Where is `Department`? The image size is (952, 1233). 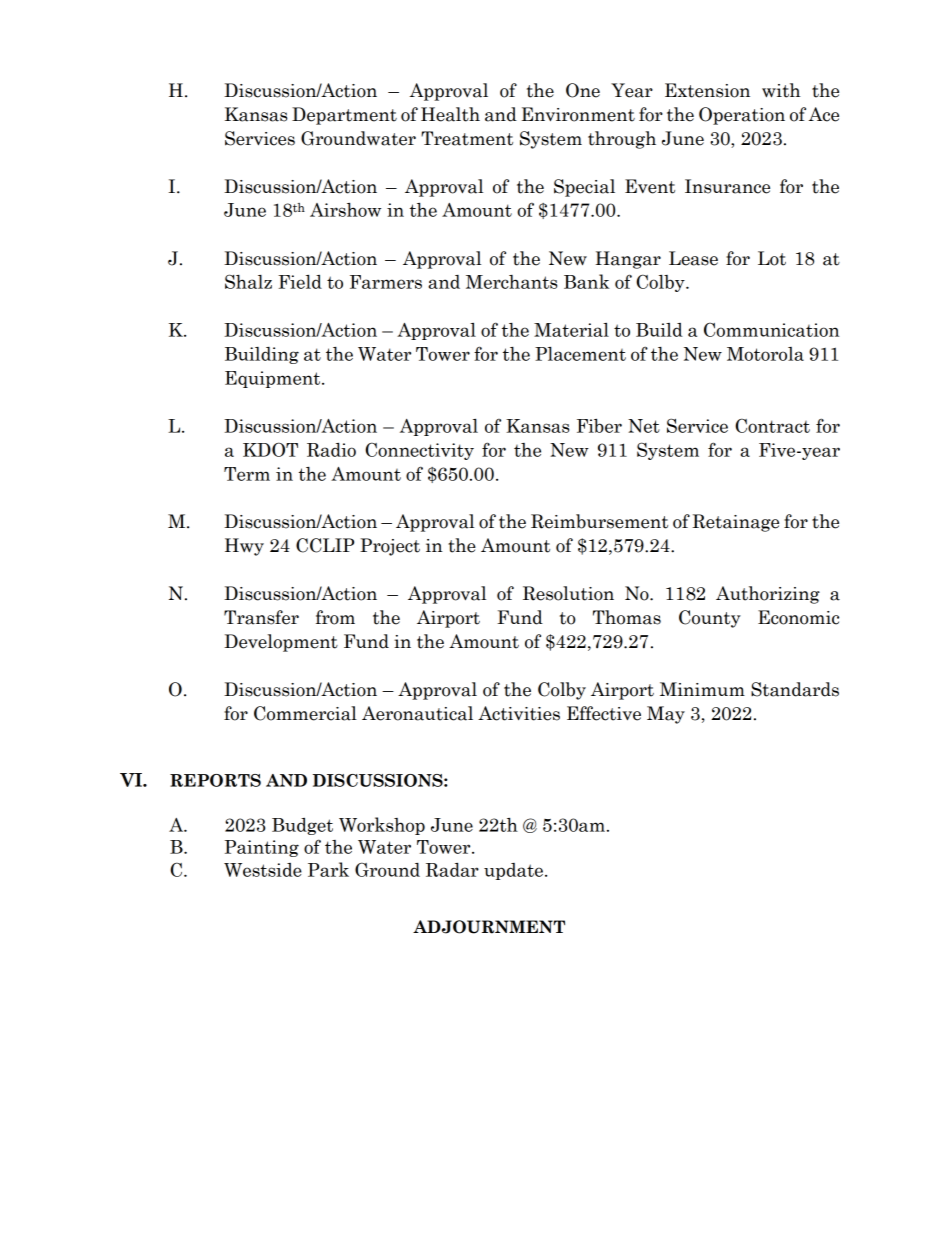 Department is located at coordinates (344, 116).
